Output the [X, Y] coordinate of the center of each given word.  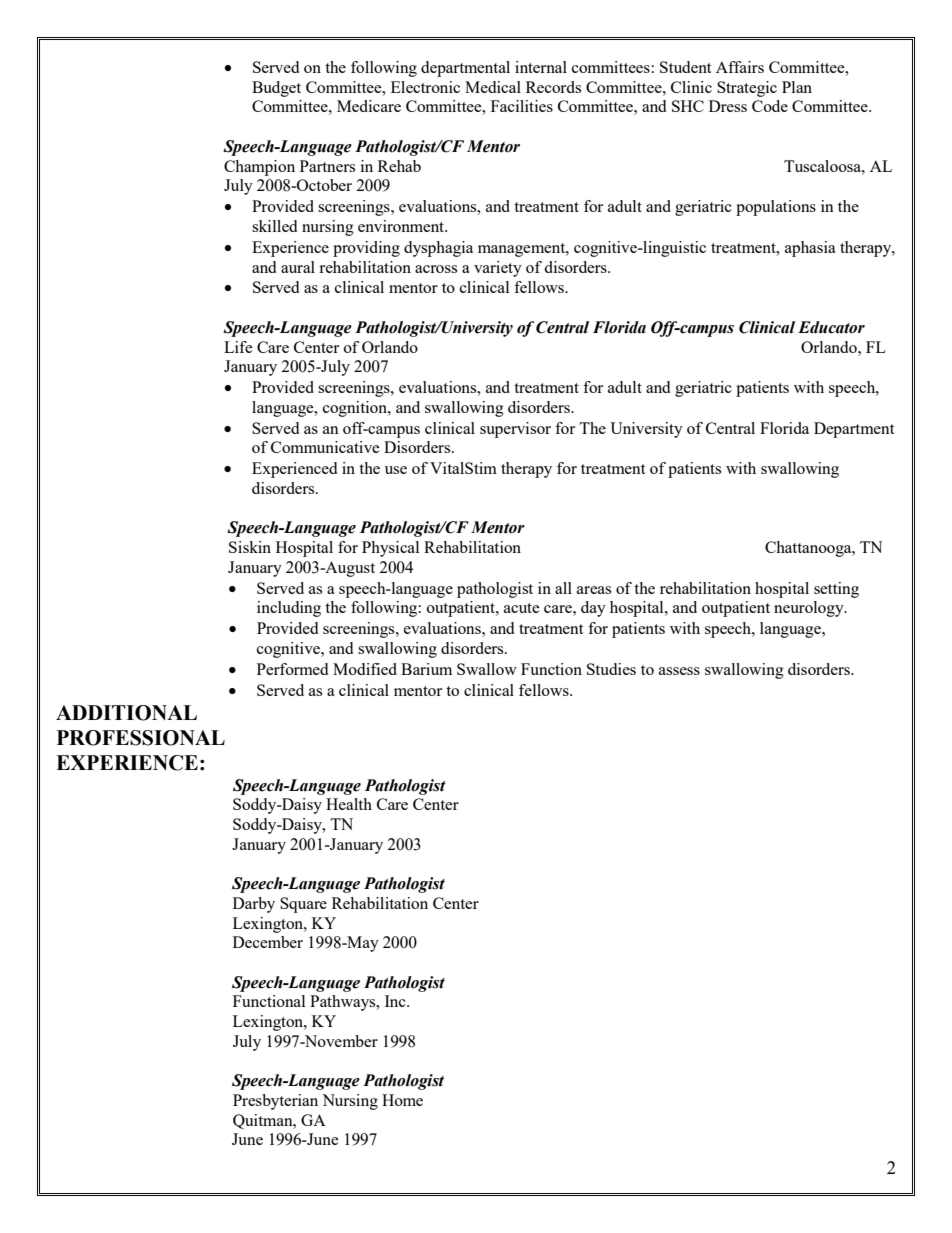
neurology [810, 609]
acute [522, 608]
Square [303, 905]
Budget [276, 89]
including [289, 609]
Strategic [747, 89]
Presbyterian [275, 1102]
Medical [493, 87]
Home [402, 1100]
